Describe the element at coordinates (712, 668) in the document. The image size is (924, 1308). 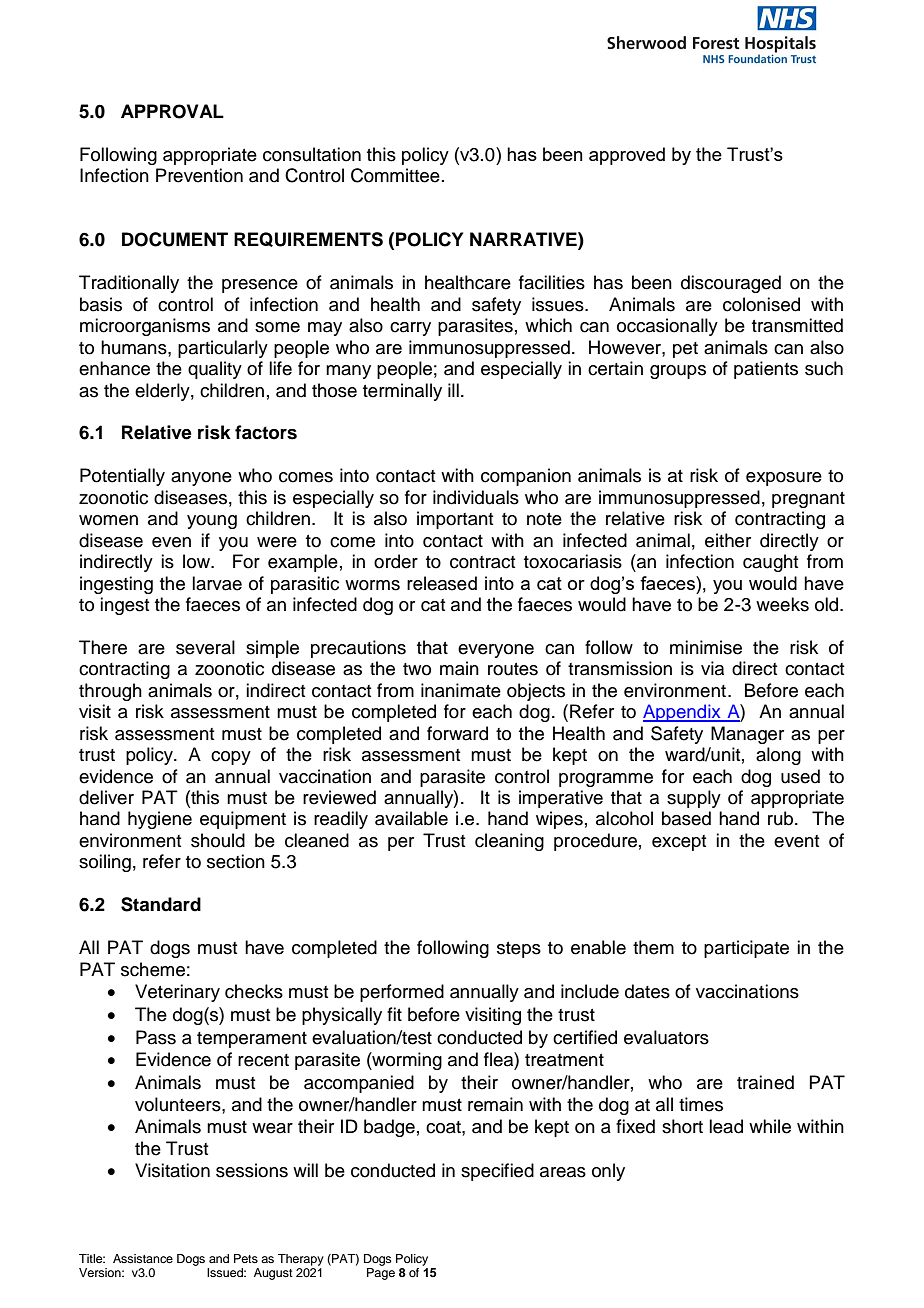
I see `via` at that location.
